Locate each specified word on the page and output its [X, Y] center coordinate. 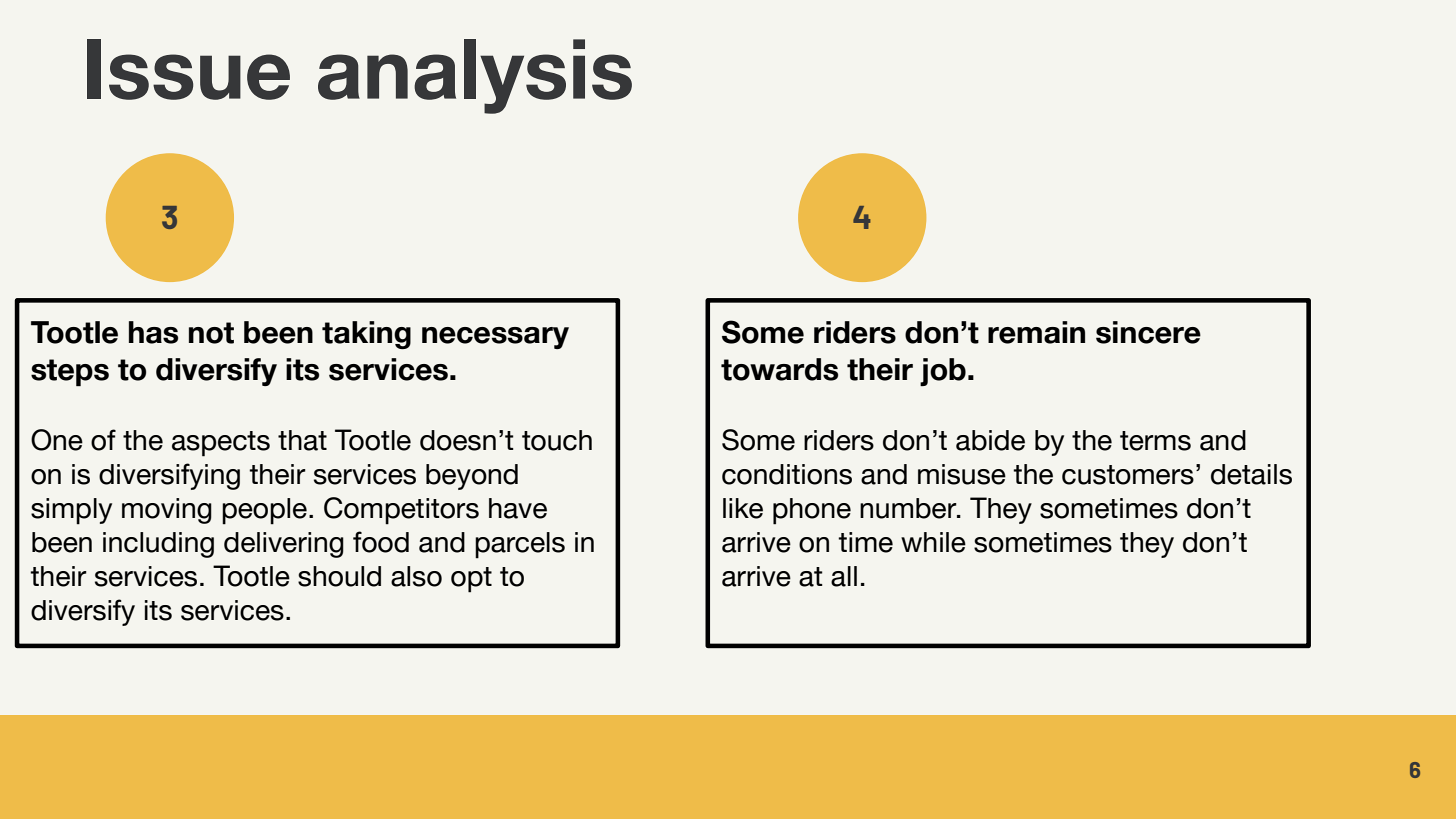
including [158, 545]
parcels [520, 545]
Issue [188, 69]
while [933, 542]
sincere [1148, 332]
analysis [475, 76]
